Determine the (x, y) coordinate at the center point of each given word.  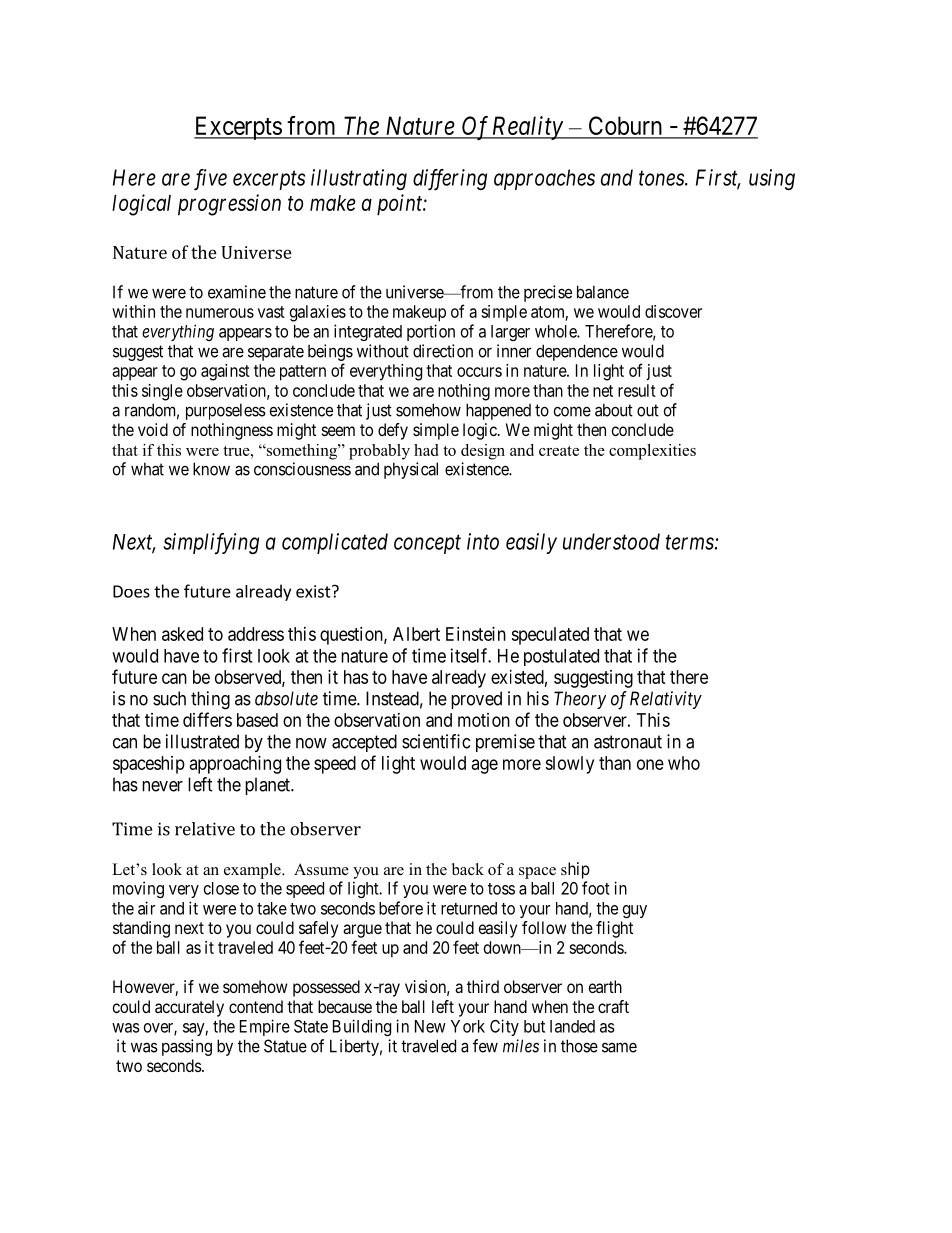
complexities (652, 452)
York (468, 1026)
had (426, 450)
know (211, 469)
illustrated (202, 741)
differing (450, 180)
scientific (436, 741)
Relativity (666, 700)
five (210, 180)
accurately (189, 1008)
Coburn (625, 127)
